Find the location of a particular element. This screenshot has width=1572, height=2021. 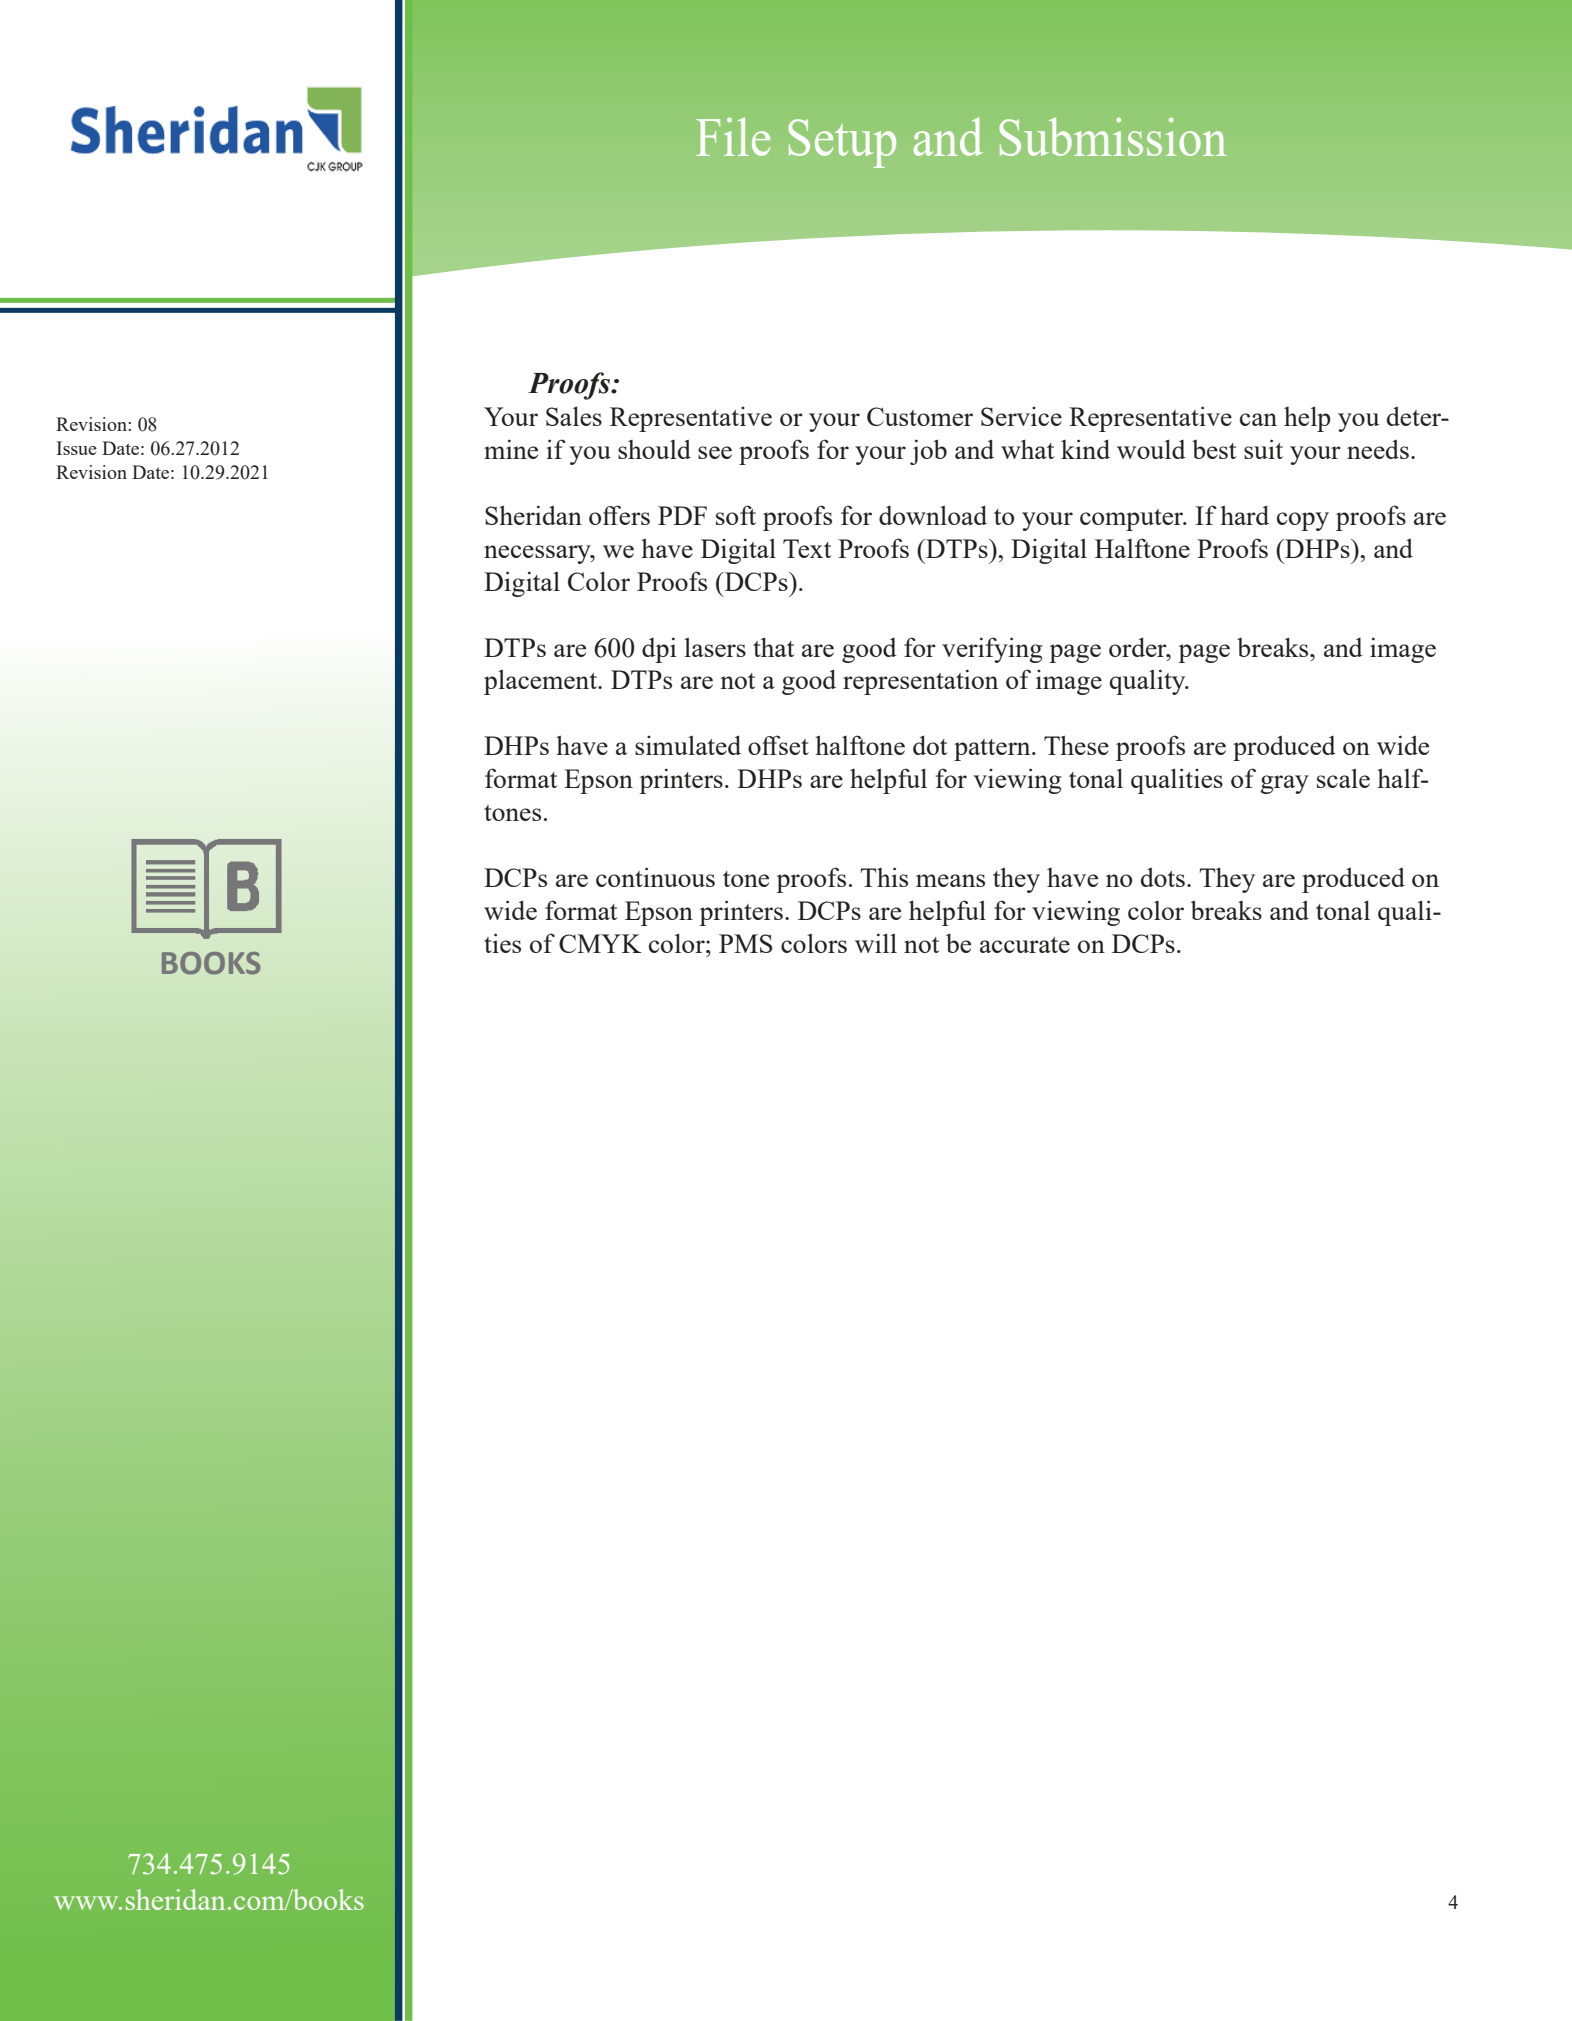

soft is located at coordinates (736, 515).
